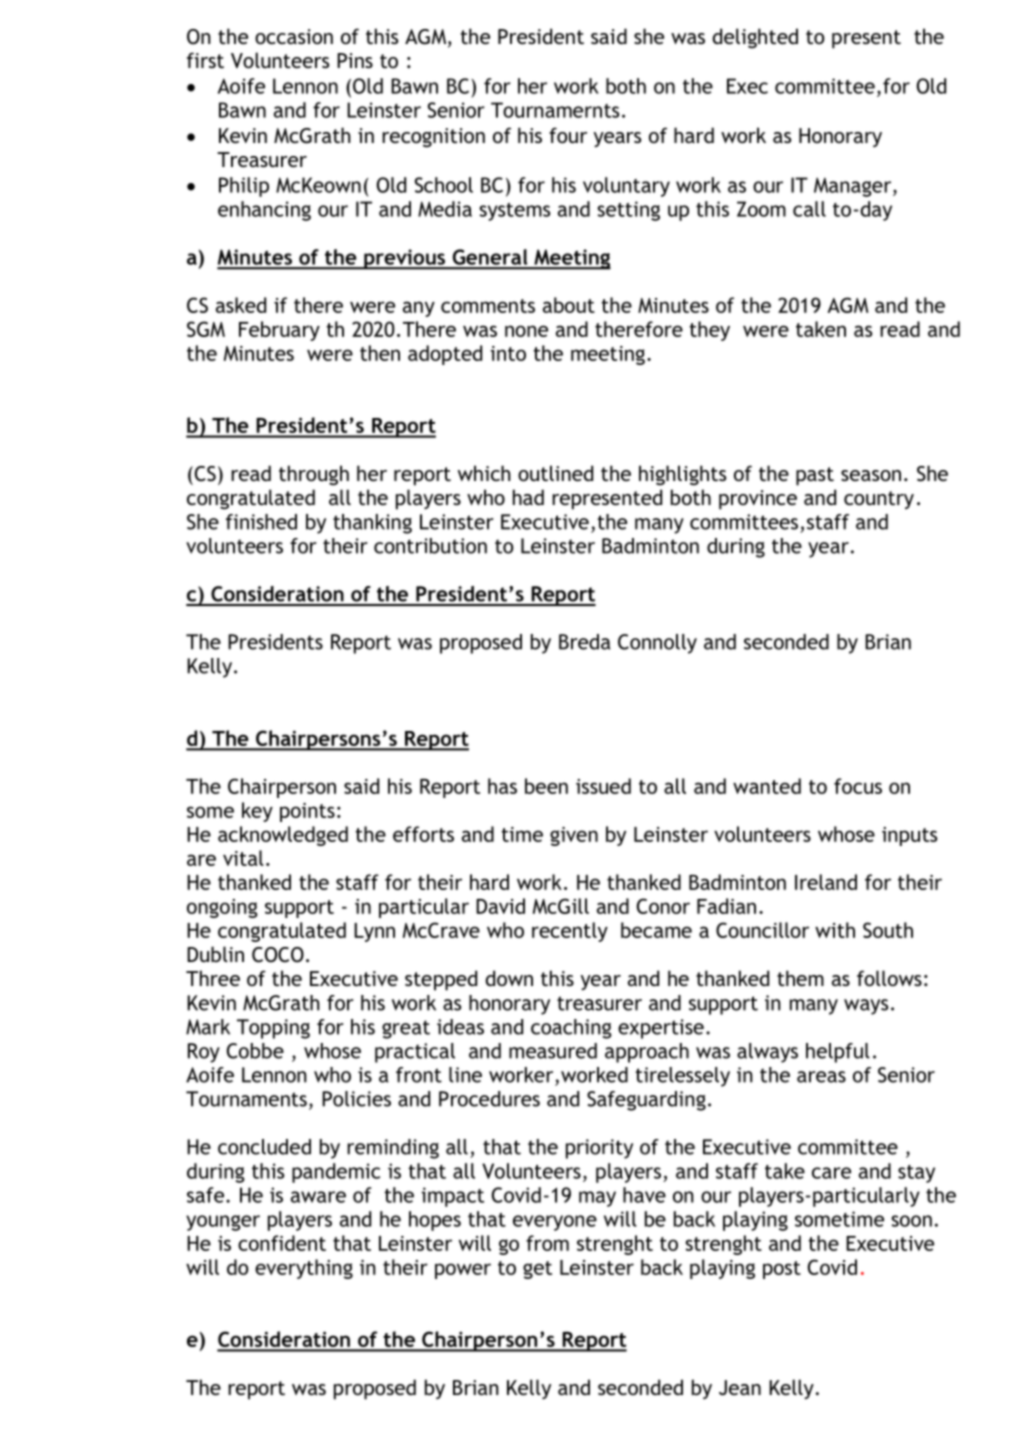  I want to click on Ireland, so click(826, 882).
